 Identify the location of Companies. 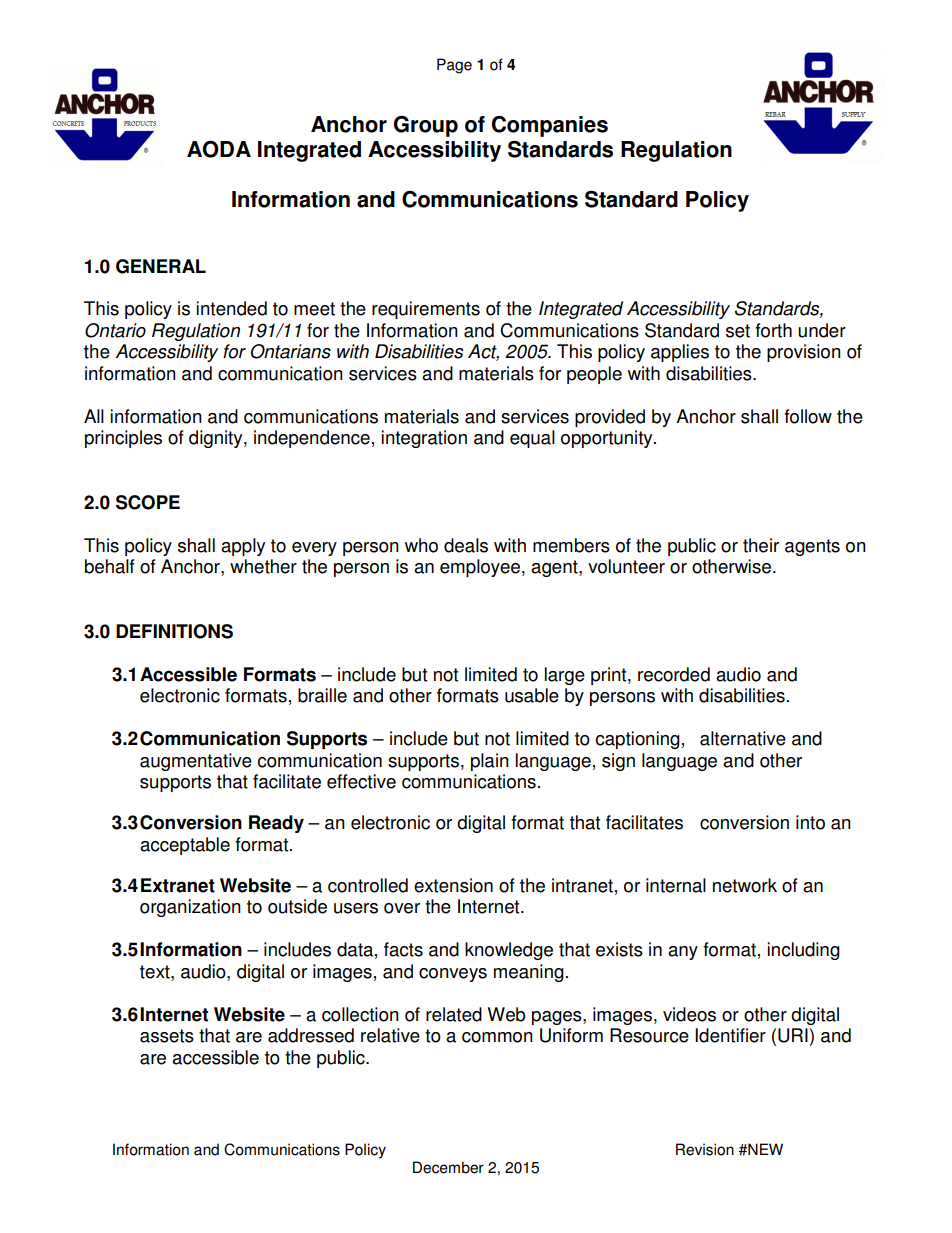
(550, 126).
